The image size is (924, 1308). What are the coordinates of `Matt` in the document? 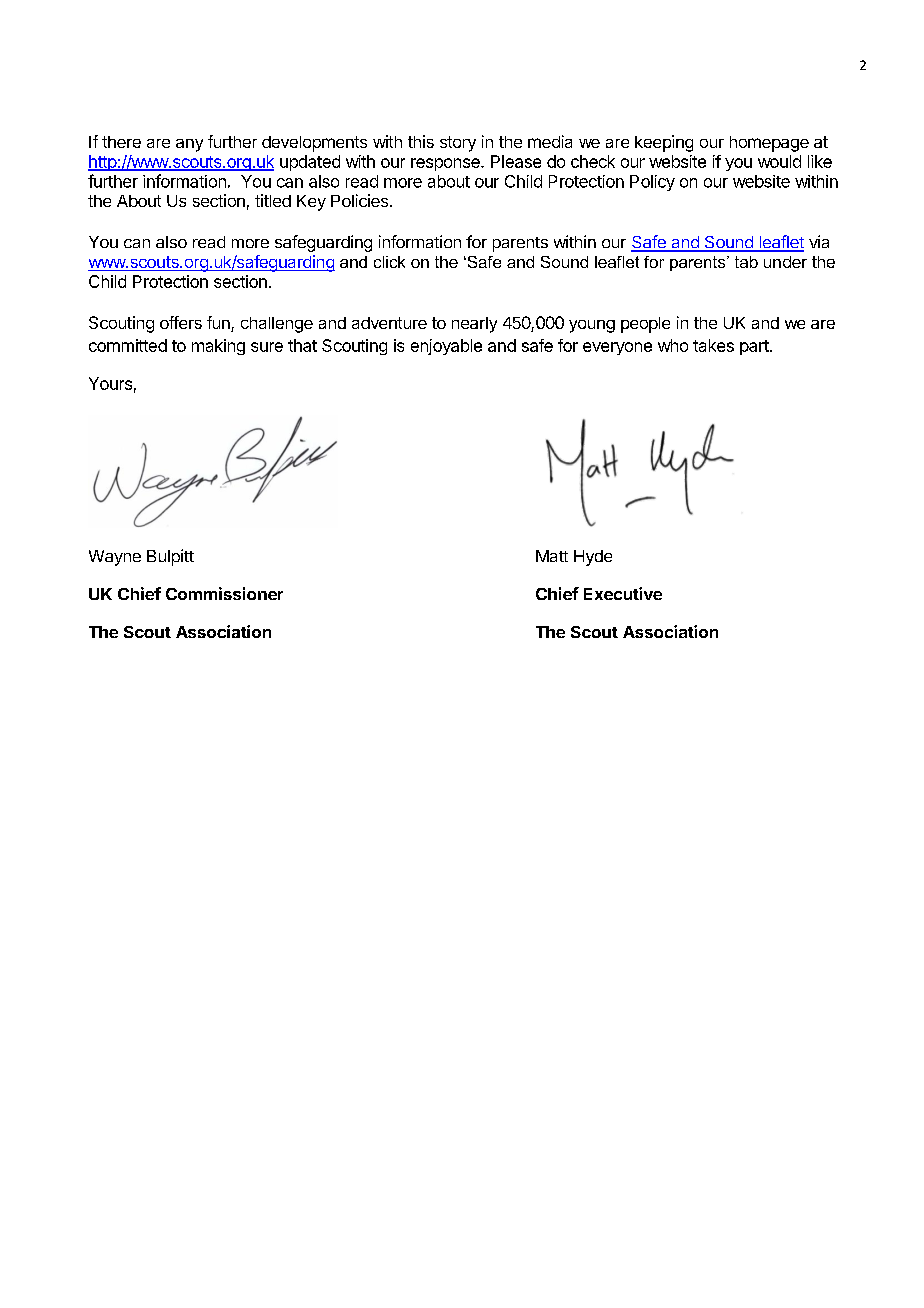 It's located at (552, 556).
